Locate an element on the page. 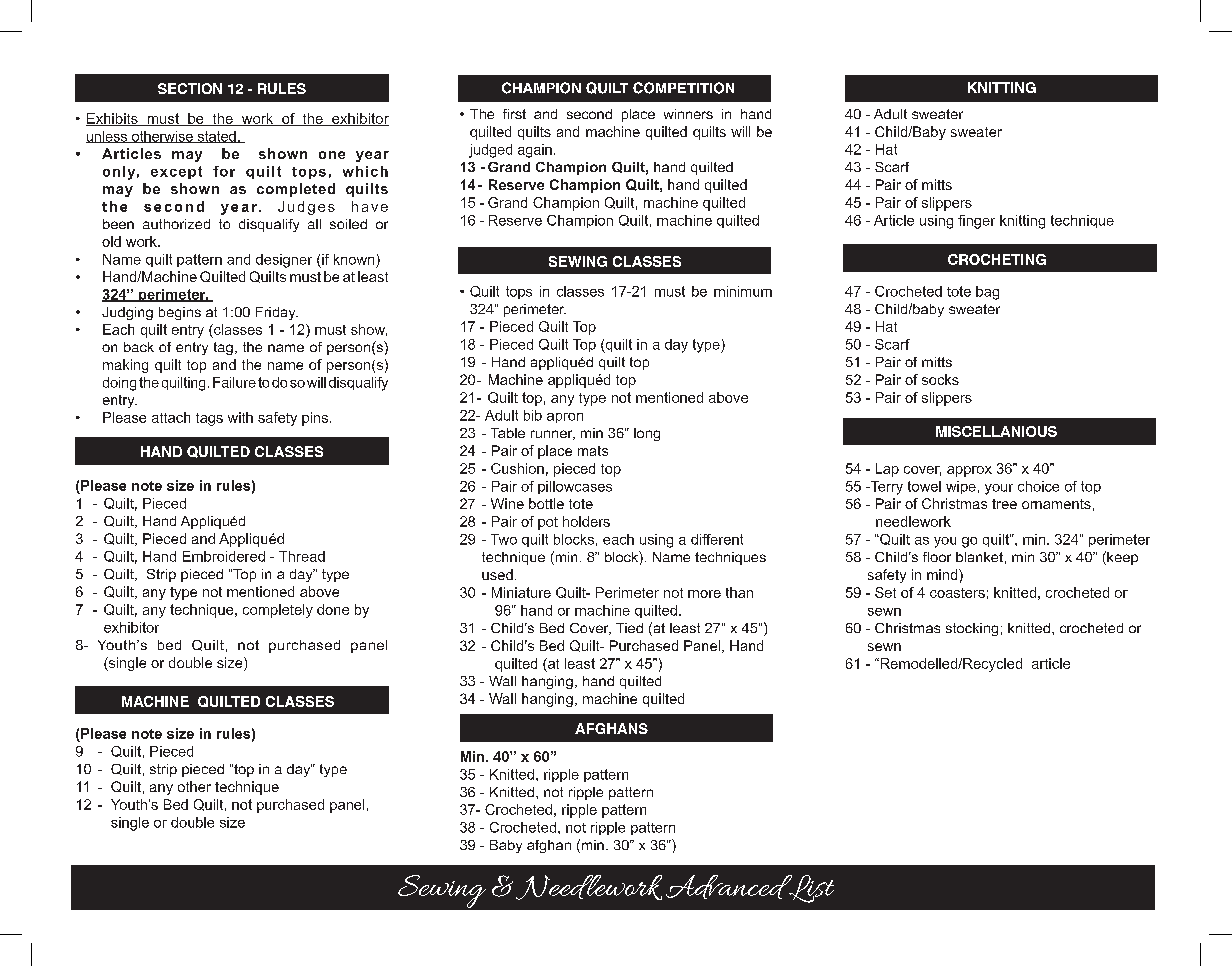 The height and width of the page is (966, 1232). stocking is located at coordinates (972, 629).
